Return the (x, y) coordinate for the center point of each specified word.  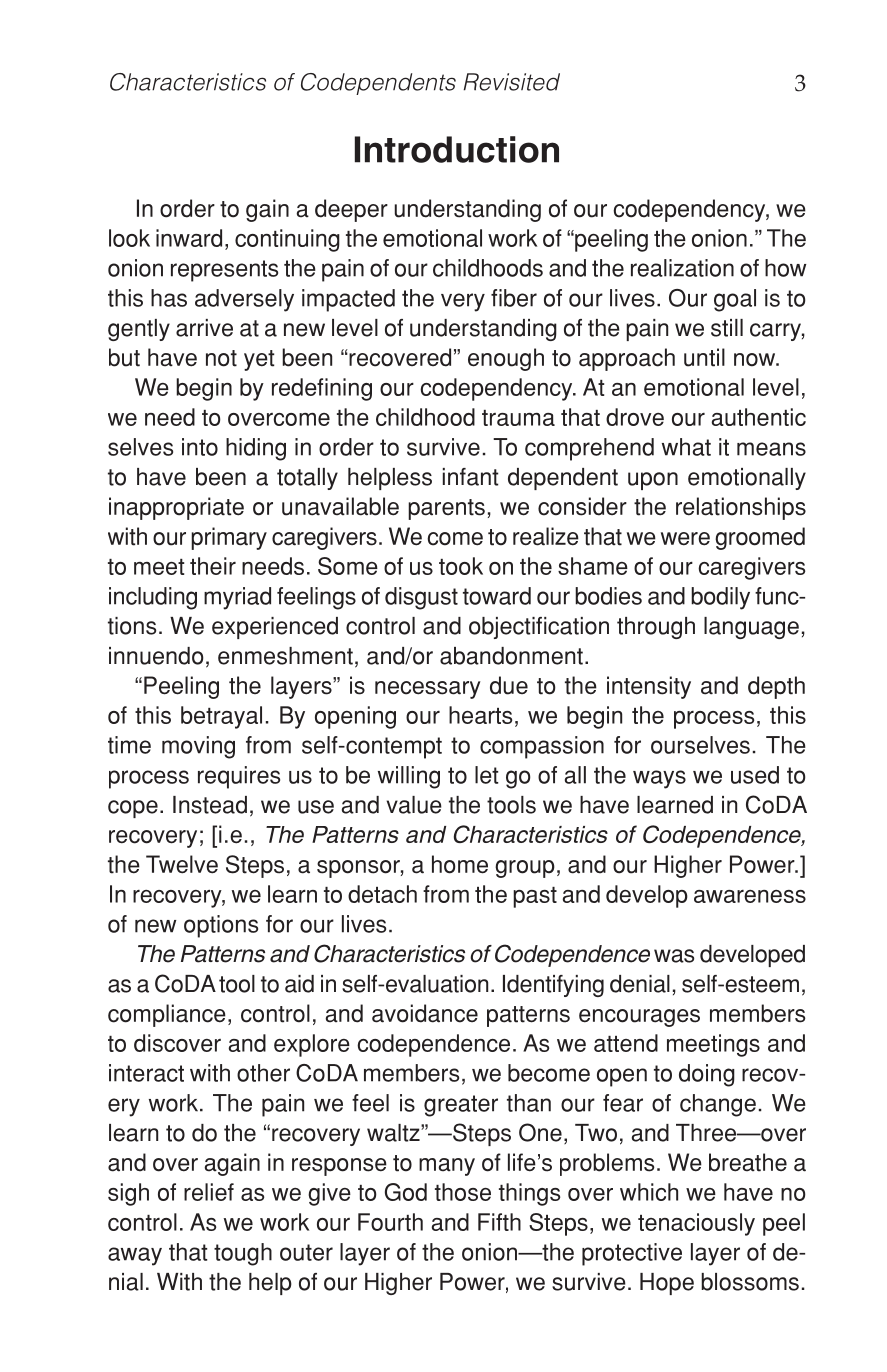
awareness (750, 896)
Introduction (457, 149)
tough (243, 1254)
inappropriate (176, 508)
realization (682, 268)
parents (446, 509)
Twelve (182, 864)
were (685, 539)
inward (189, 238)
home (460, 864)
